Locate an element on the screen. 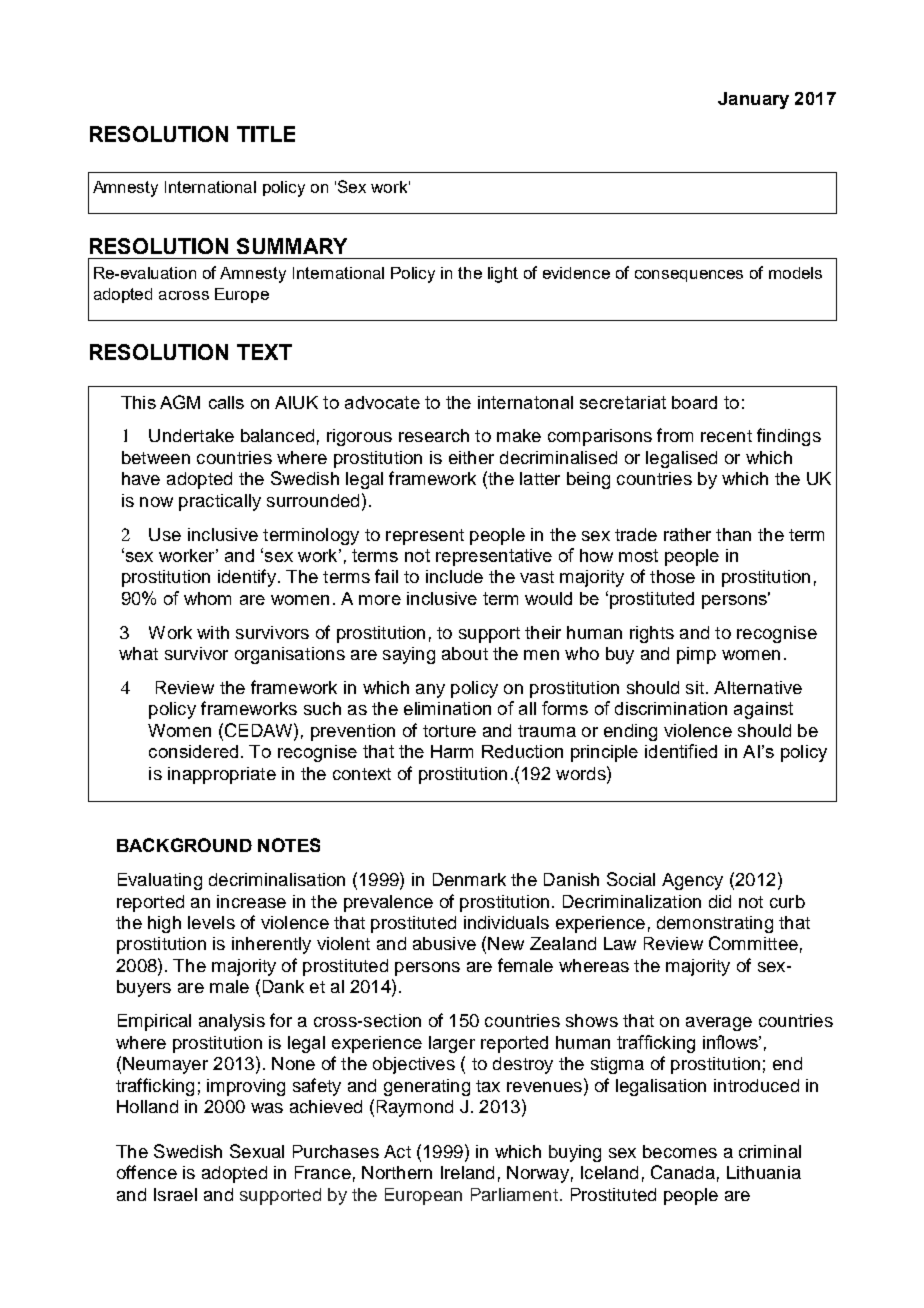 This screenshot has height=1308, width=924. with is located at coordinates (213, 632).
